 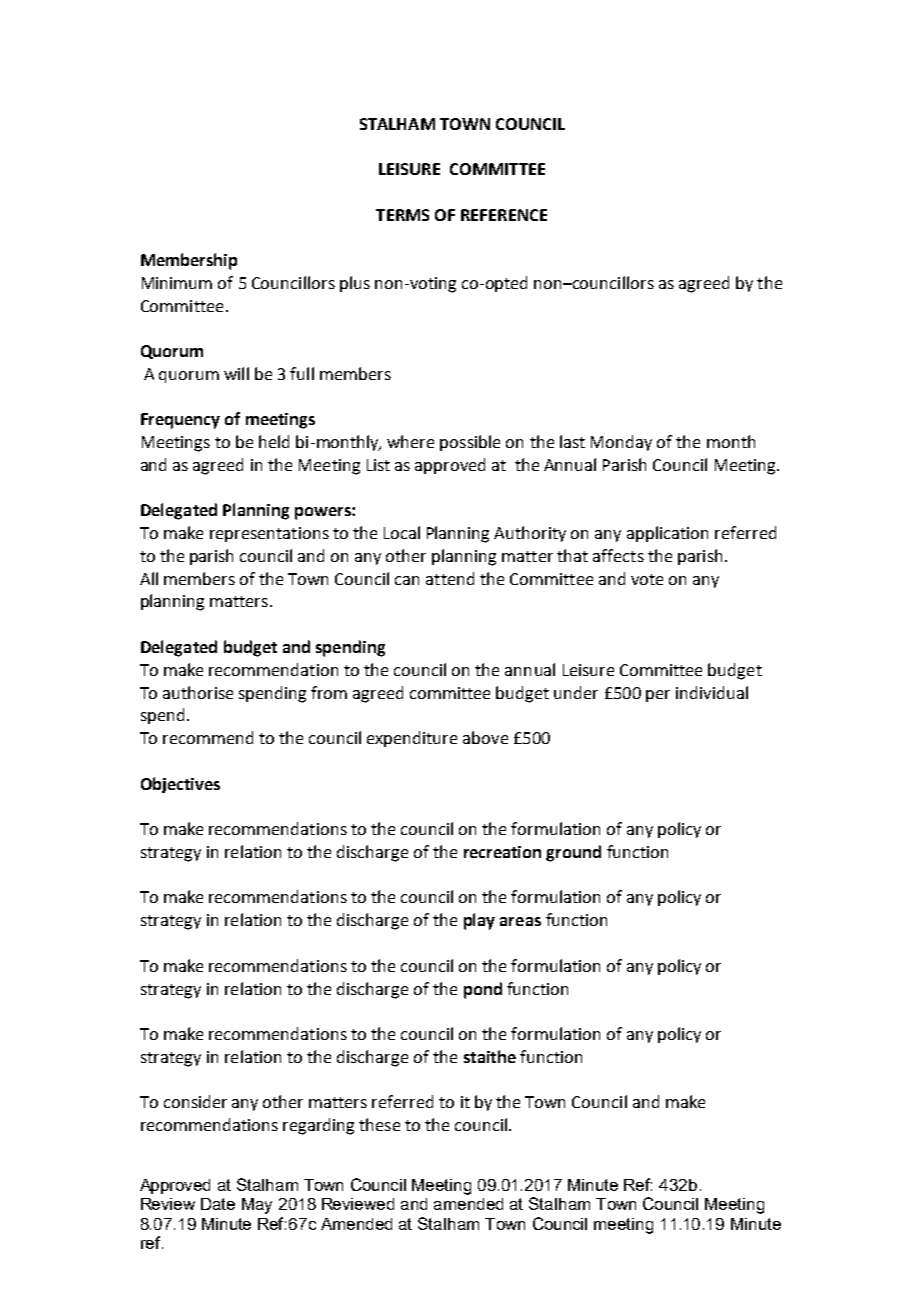 I want to click on attend, so click(x=450, y=578).
